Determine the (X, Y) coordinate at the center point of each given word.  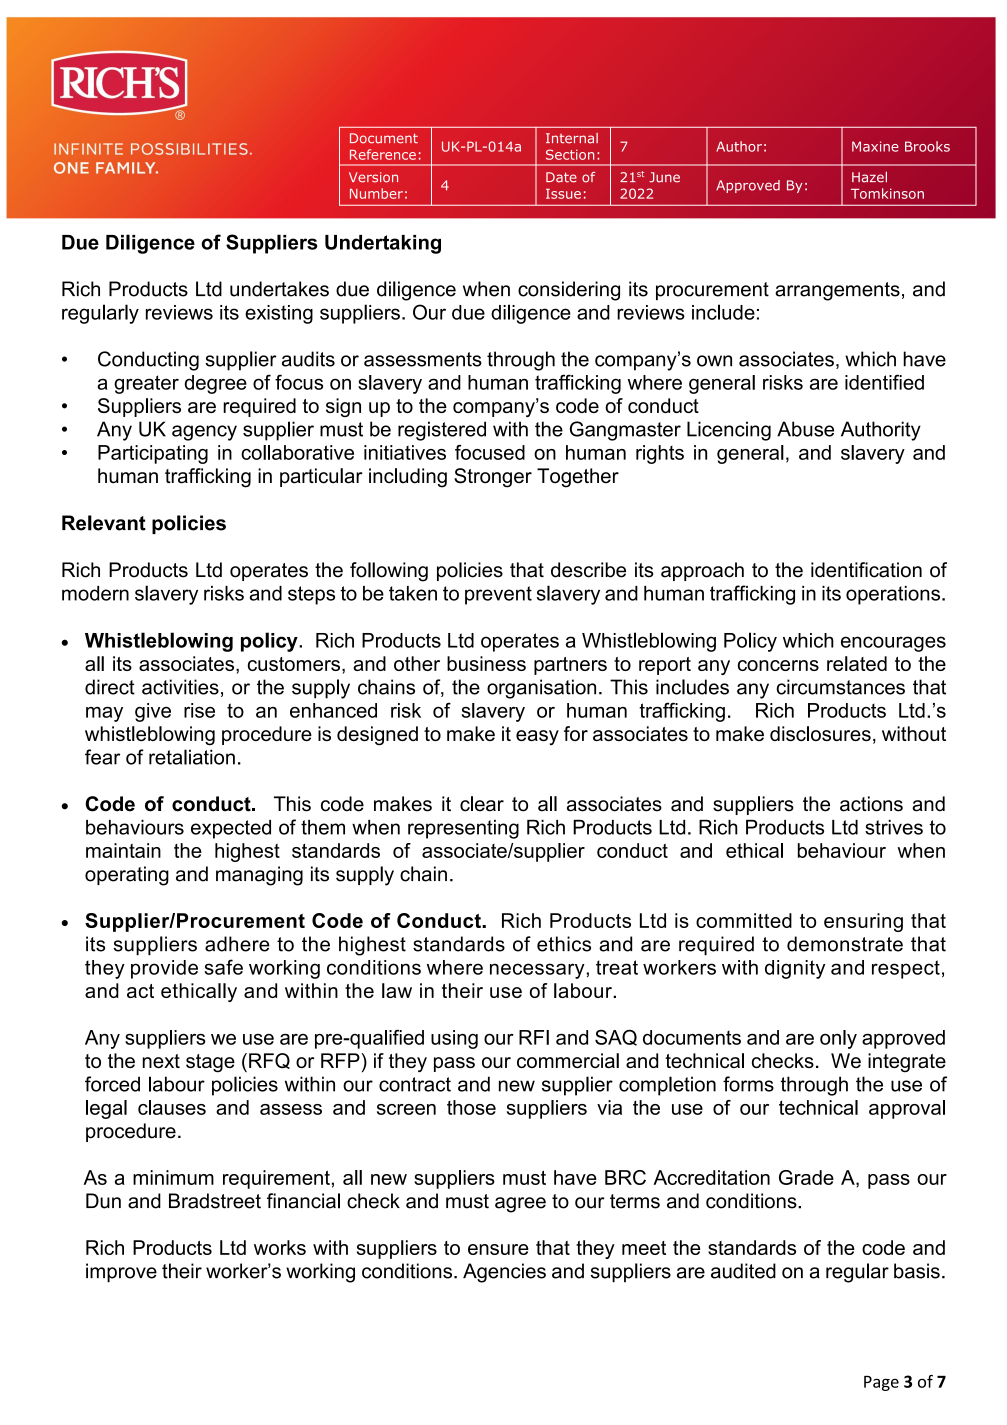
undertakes (279, 289)
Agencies (504, 1273)
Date (561, 177)
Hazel (869, 177)
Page (881, 1383)
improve (121, 1272)
